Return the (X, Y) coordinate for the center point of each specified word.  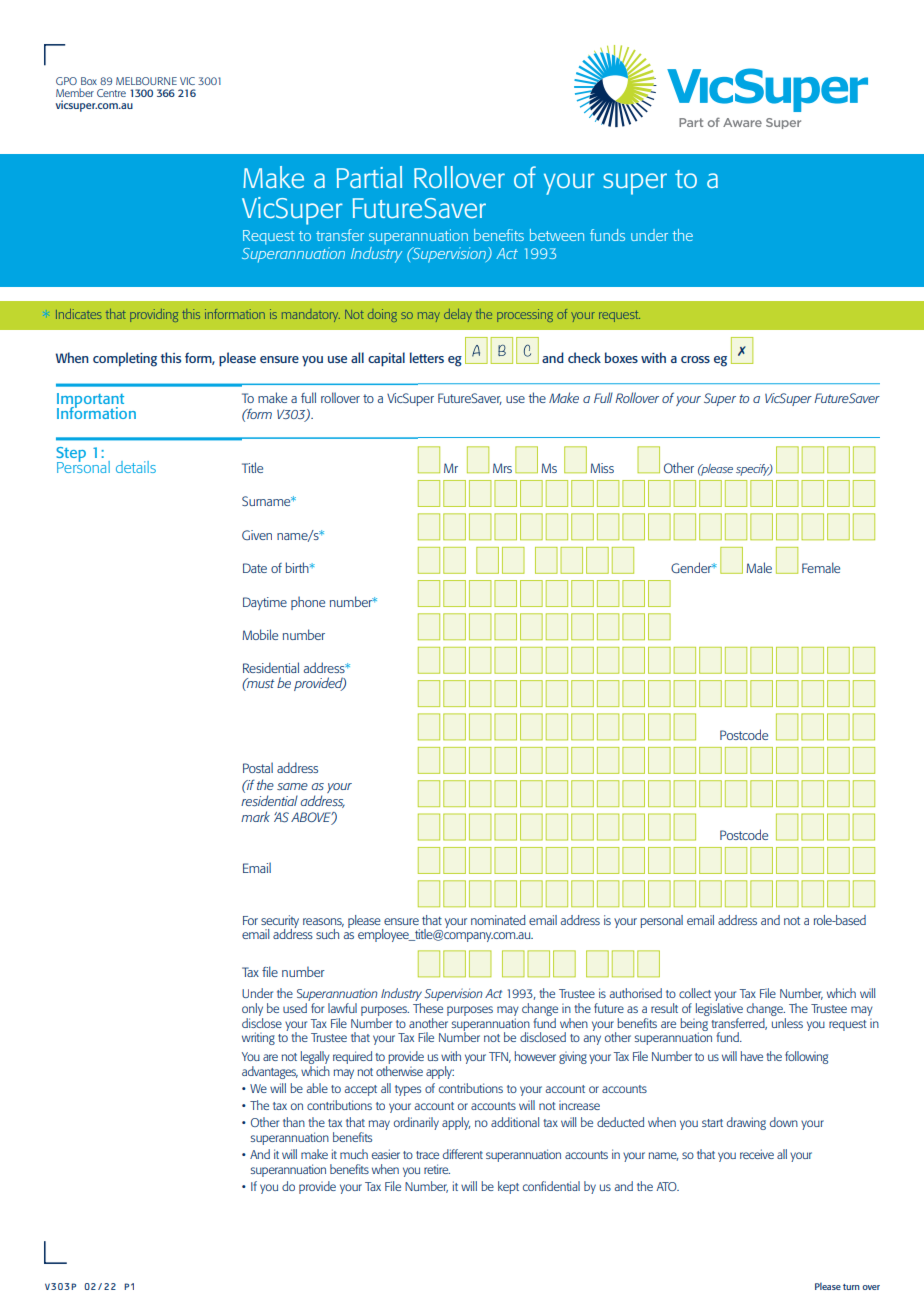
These (428, 1006)
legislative (719, 1008)
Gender (692, 567)
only (252, 1009)
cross (695, 359)
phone (308, 603)
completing (125, 359)
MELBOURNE (146, 81)
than (294, 1122)
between (557, 235)
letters (427, 357)
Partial (369, 177)
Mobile (260, 634)
